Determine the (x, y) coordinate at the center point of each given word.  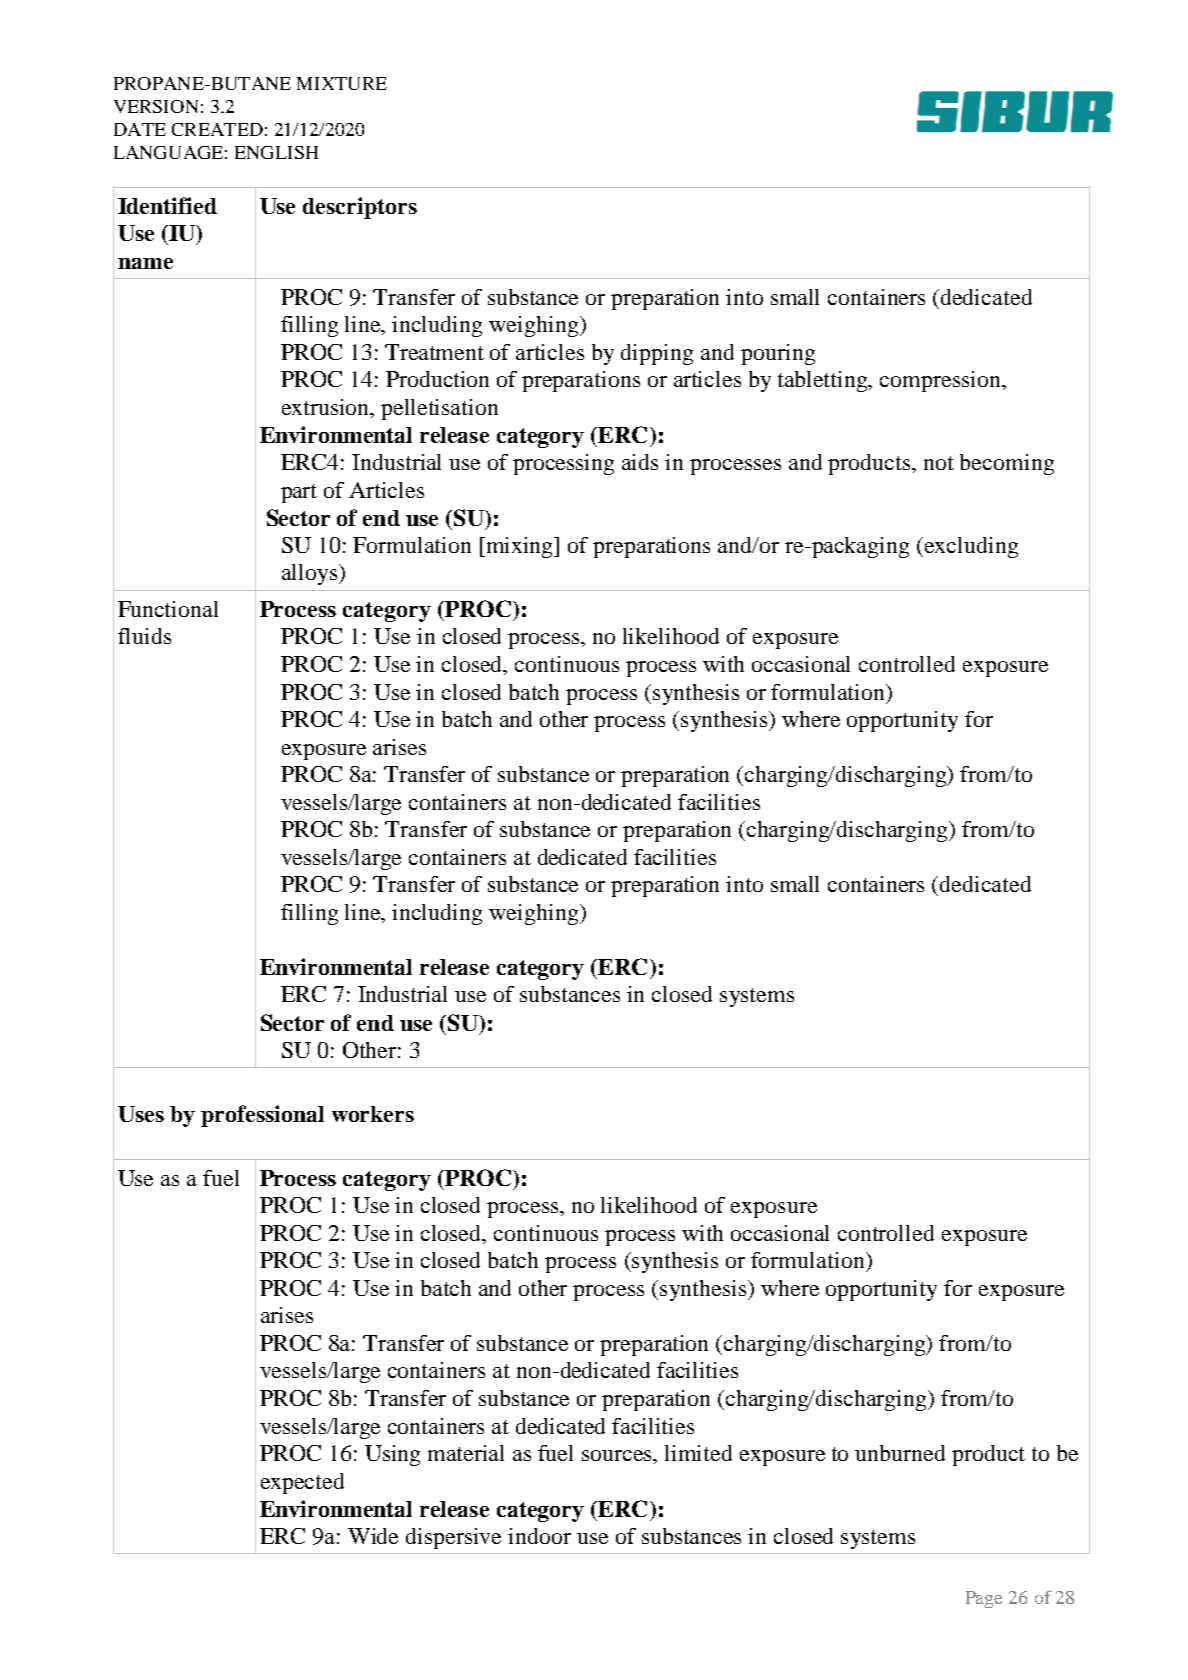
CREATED (217, 129)
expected (302, 1483)
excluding (971, 547)
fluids (144, 636)
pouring (778, 354)
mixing (521, 547)
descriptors (360, 208)
